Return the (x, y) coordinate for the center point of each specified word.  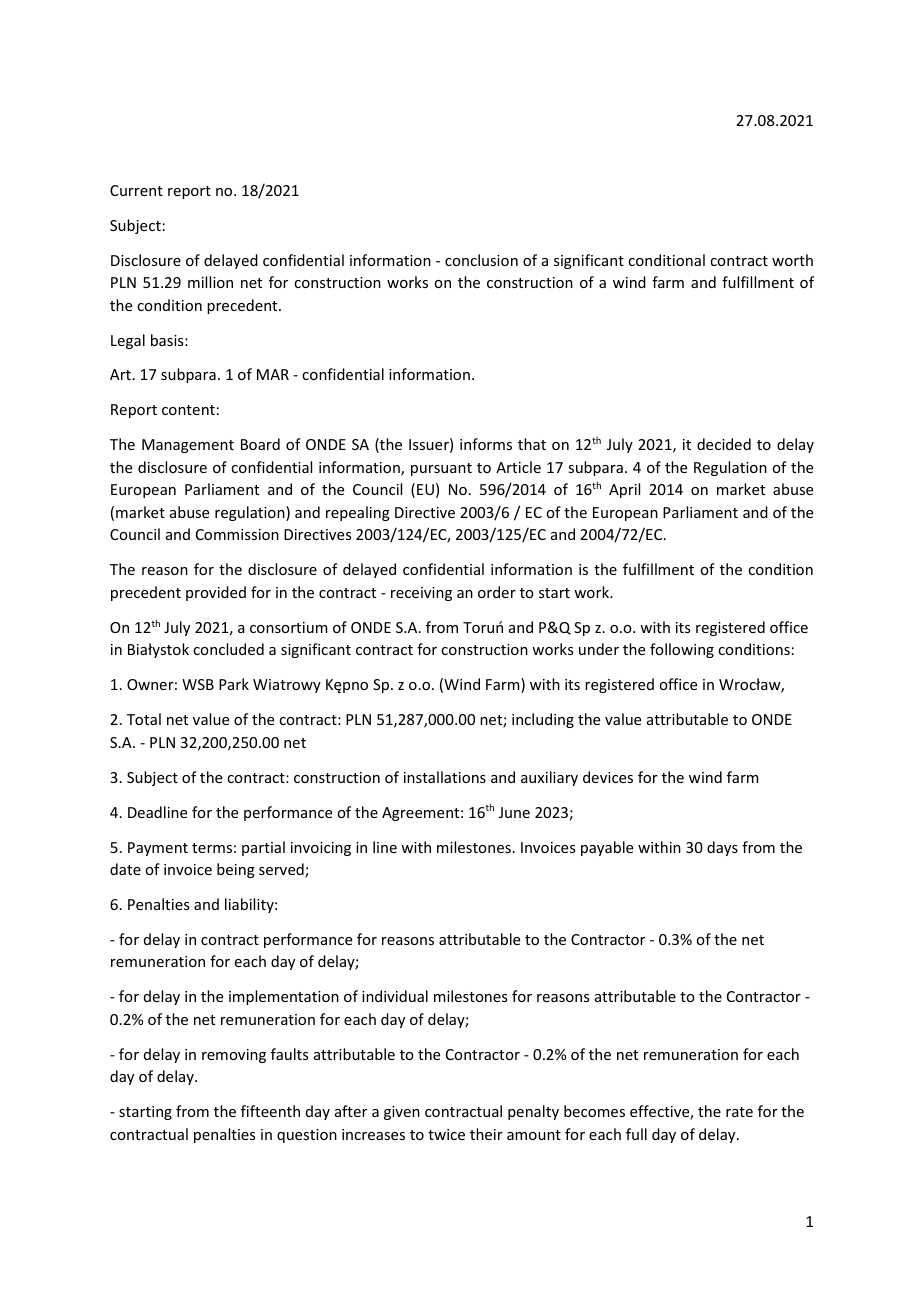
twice (446, 1134)
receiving (421, 594)
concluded (228, 649)
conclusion (481, 260)
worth (792, 260)
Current (136, 190)
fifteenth (270, 1111)
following (682, 650)
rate (739, 1112)
